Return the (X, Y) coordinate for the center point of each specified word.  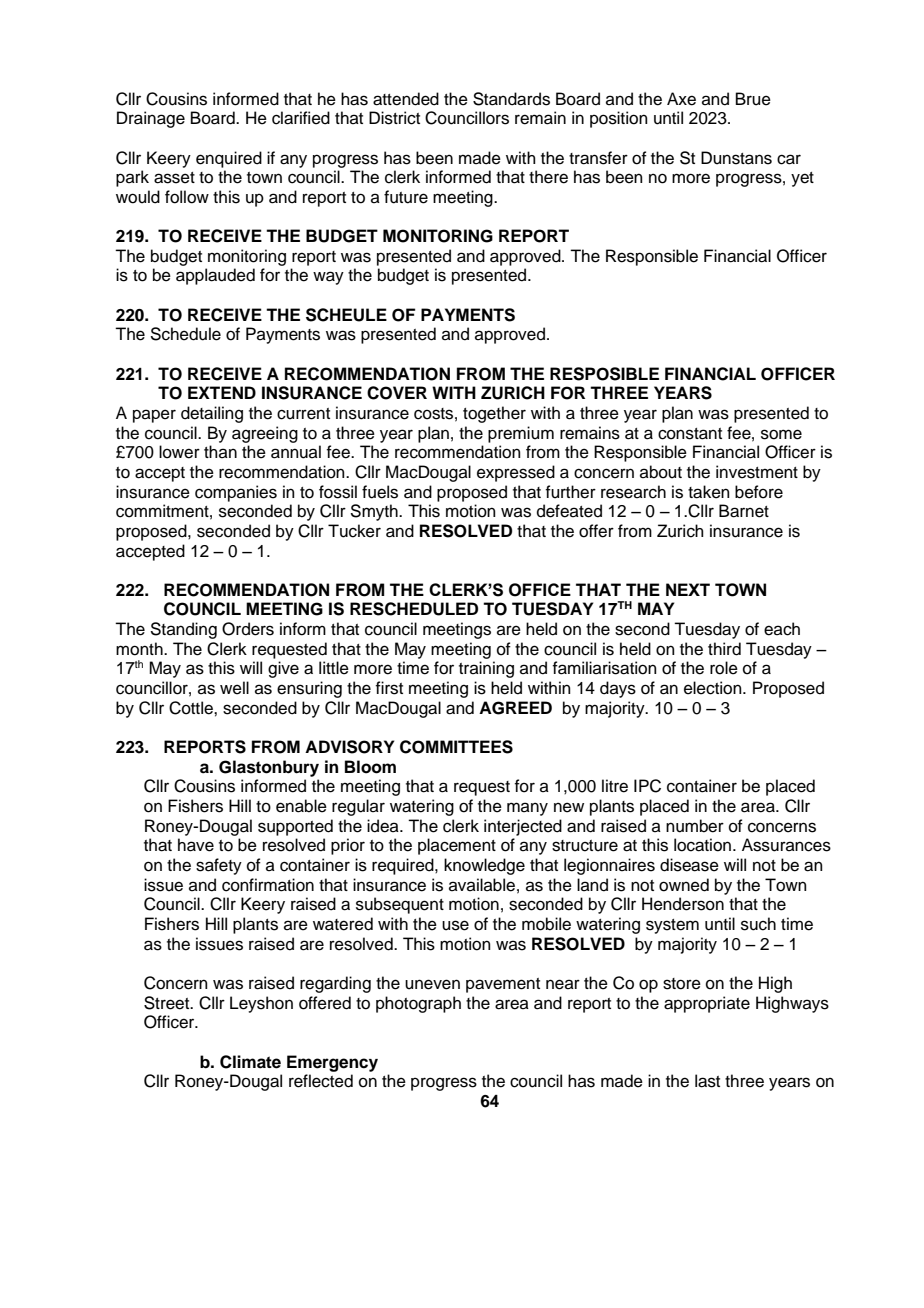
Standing (183, 630)
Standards (511, 99)
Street (168, 1003)
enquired (229, 159)
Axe (681, 99)
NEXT (688, 589)
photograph (418, 1004)
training (486, 669)
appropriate (707, 1004)
